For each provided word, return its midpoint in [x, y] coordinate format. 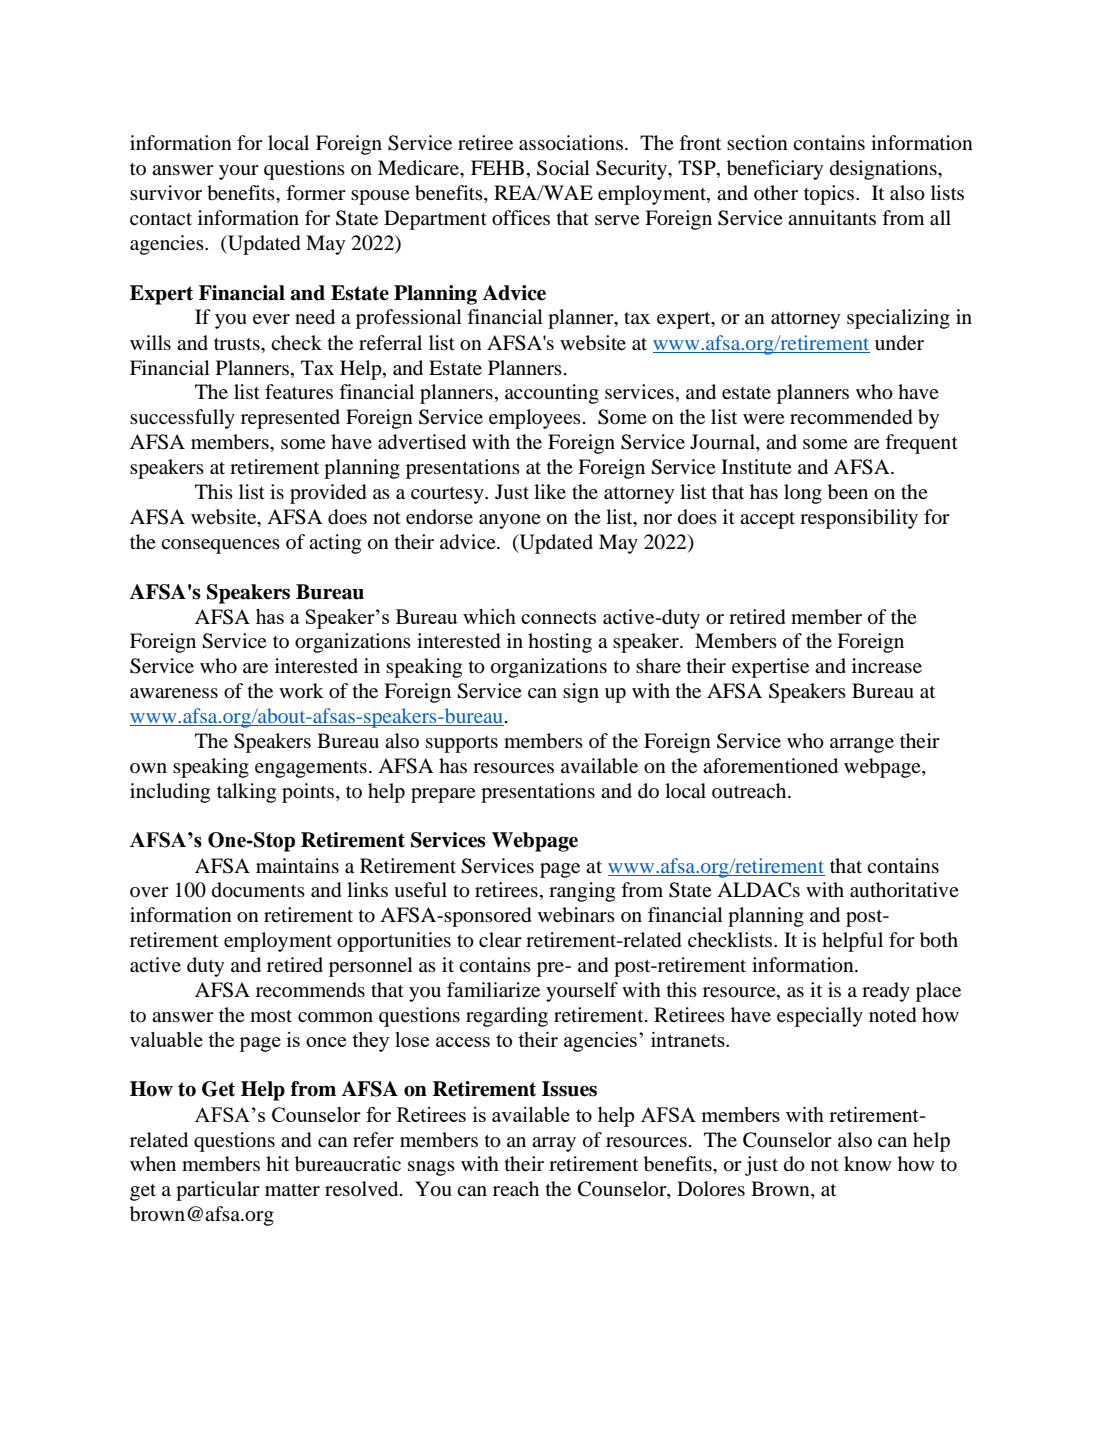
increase [887, 665]
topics [830, 195]
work [301, 690]
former [316, 193]
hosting [560, 643]
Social [563, 168]
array [554, 1144]
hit [277, 1163]
